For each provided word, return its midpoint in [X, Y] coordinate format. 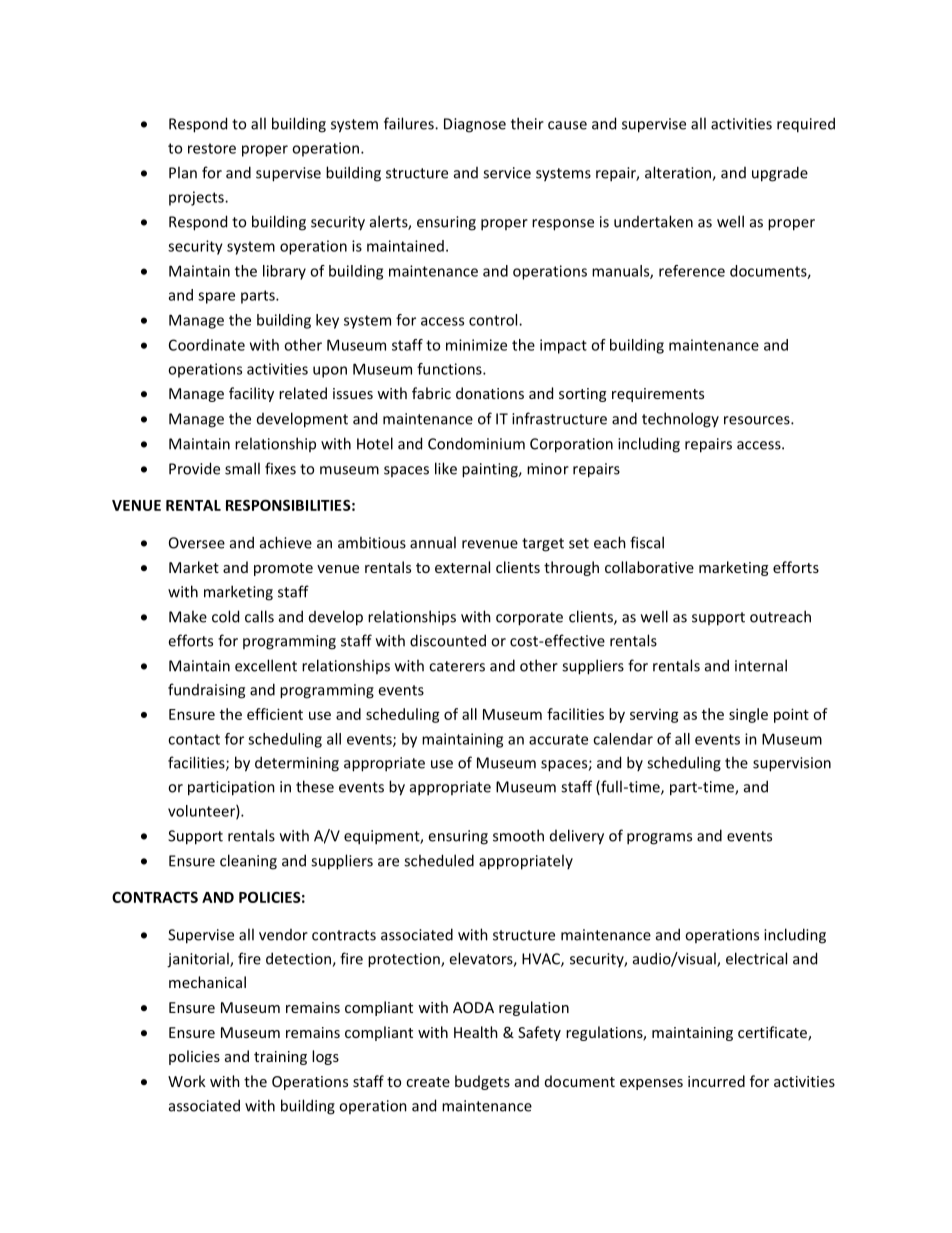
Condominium [476, 443]
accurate [558, 739]
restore [212, 148]
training [280, 1058]
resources [758, 420]
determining [297, 764]
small [242, 468]
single [748, 715]
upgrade [780, 174]
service [507, 173]
